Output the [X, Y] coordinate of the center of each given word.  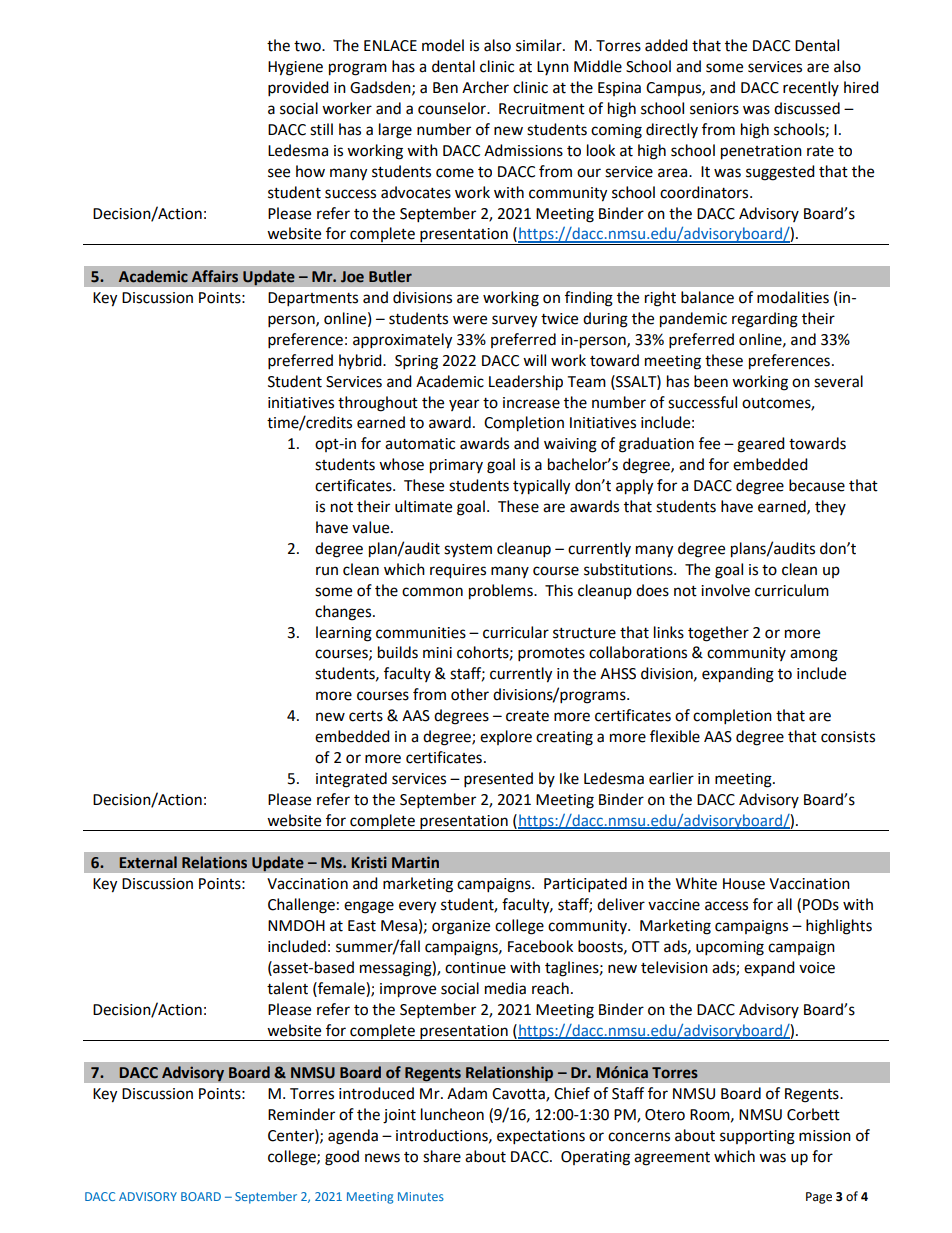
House [744, 884]
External [148, 862]
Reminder [301, 1114]
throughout [378, 404]
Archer [485, 87]
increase [531, 403]
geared [761, 445]
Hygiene [295, 68]
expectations [541, 1137]
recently [811, 88]
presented [498, 780]
